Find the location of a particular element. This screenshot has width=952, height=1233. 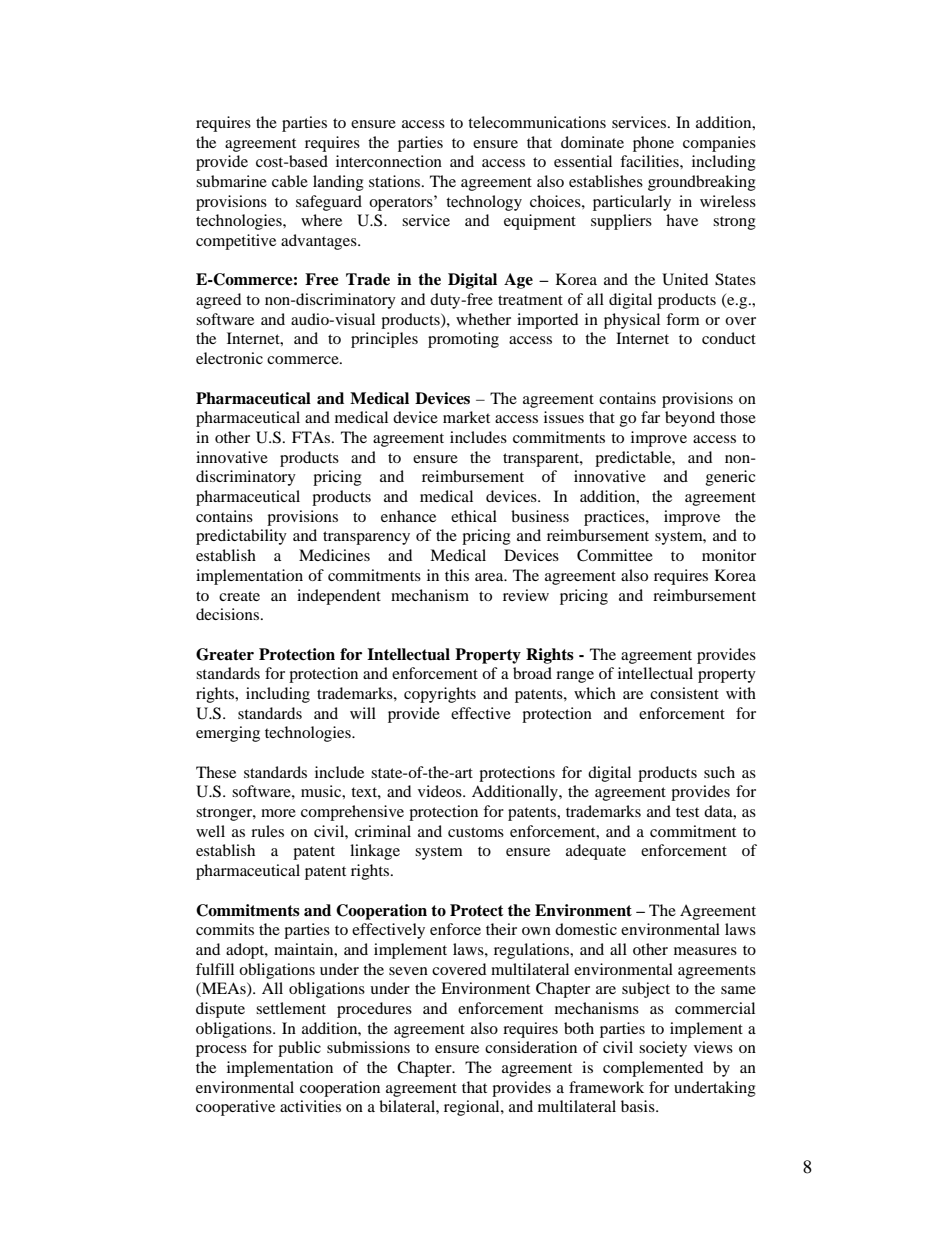

complemented is located at coordinates (653, 1069).
